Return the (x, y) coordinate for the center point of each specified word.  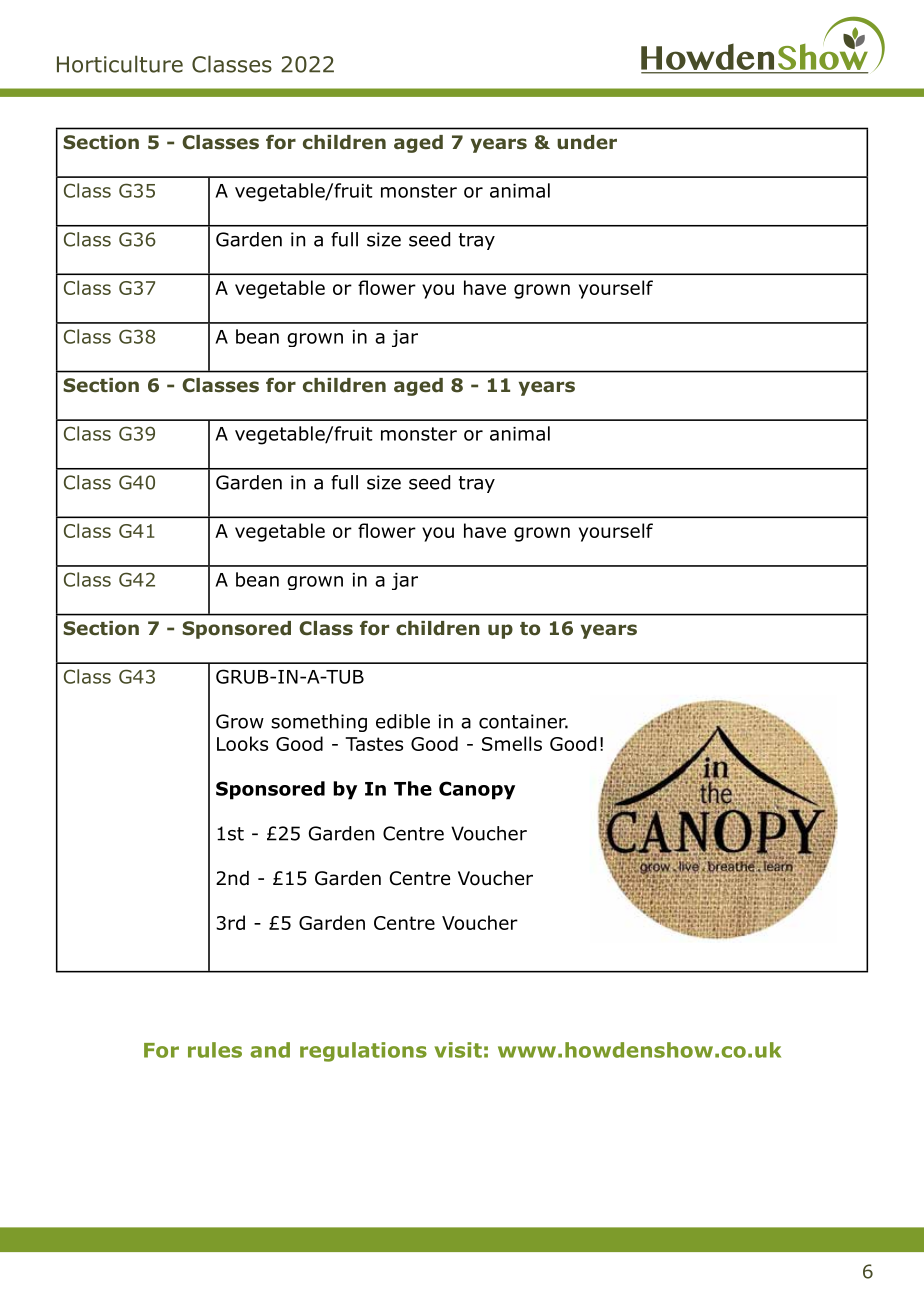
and (270, 1050)
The (413, 788)
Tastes (374, 744)
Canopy (477, 790)
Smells (512, 743)
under (587, 142)
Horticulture (120, 64)
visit (458, 1050)
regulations (363, 1052)
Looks (242, 743)
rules (215, 1050)
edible (403, 721)
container (523, 721)
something (319, 723)
